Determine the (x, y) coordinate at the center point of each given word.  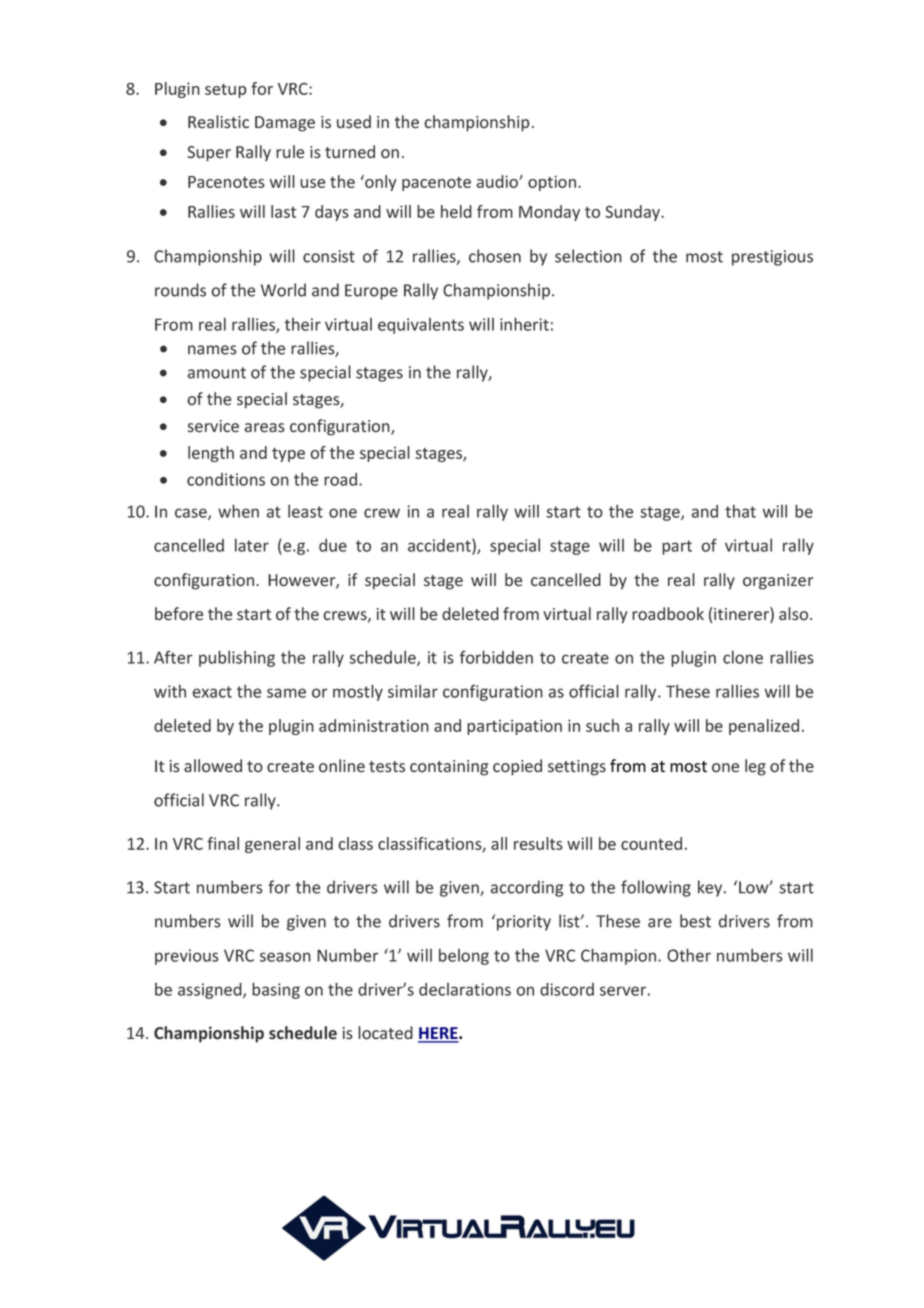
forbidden (496, 657)
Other (689, 955)
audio (498, 181)
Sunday (634, 213)
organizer (778, 582)
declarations (465, 989)
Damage (285, 124)
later (252, 545)
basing (276, 990)
